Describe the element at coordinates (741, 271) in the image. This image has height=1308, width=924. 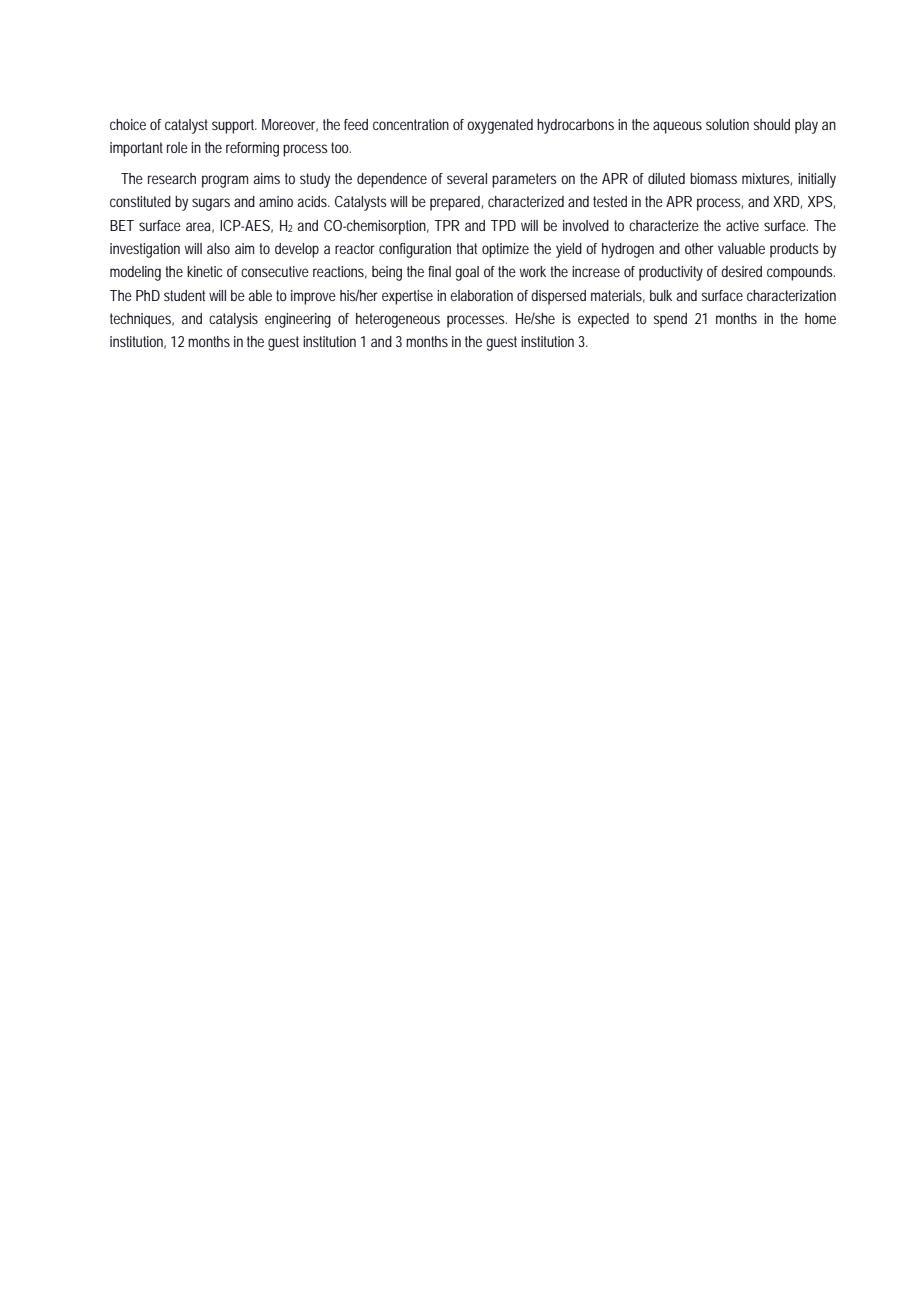
I see `desired` at that location.
